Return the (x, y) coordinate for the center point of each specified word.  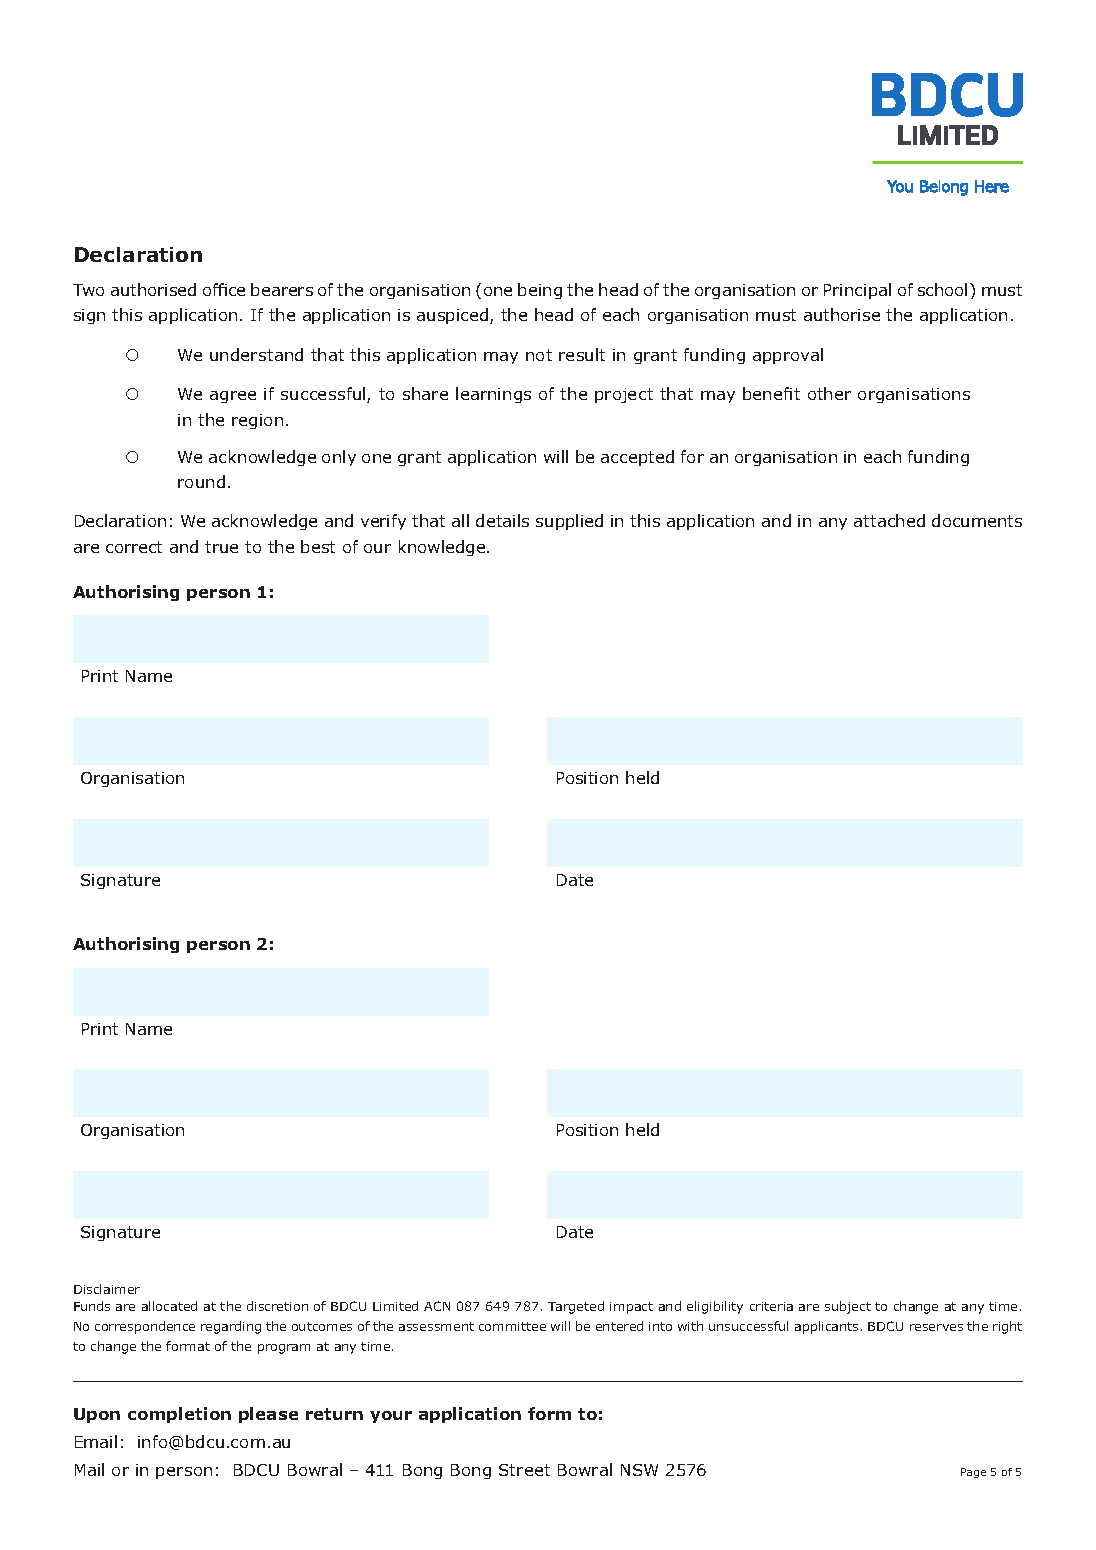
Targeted (576, 1307)
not (539, 355)
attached (889, 520)
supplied (569, 522)
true (221, 547)
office (224, 289)
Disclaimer (107, 1289)
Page (973, 1473)
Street (524, 1470)
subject (848, 1307)
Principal (857, 291)
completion (179, 1415)
